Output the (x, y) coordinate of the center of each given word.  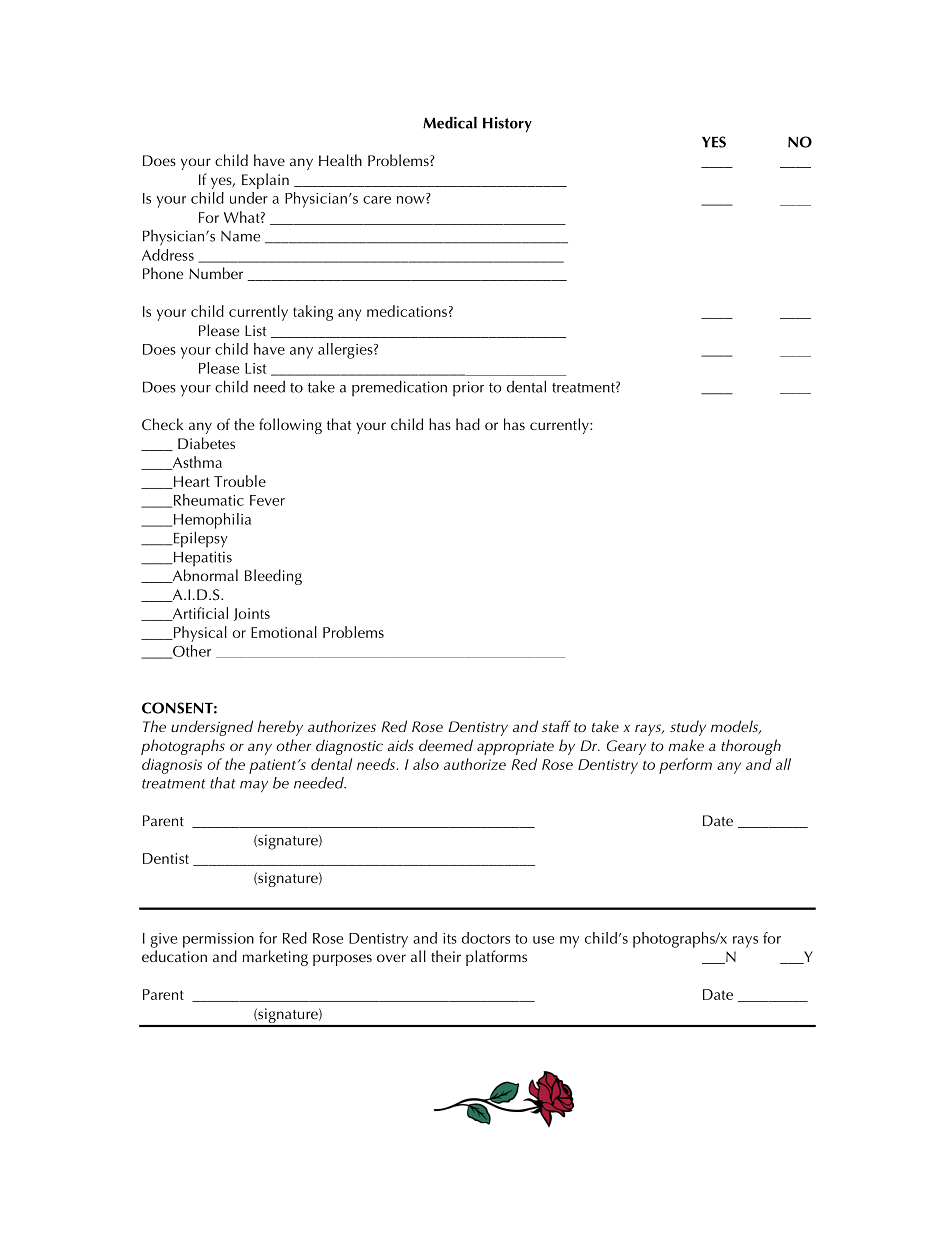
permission (218, 940)
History (507, 125)
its (450, 938)
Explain (265, 181)
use (543, 940)
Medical (450, 122)
